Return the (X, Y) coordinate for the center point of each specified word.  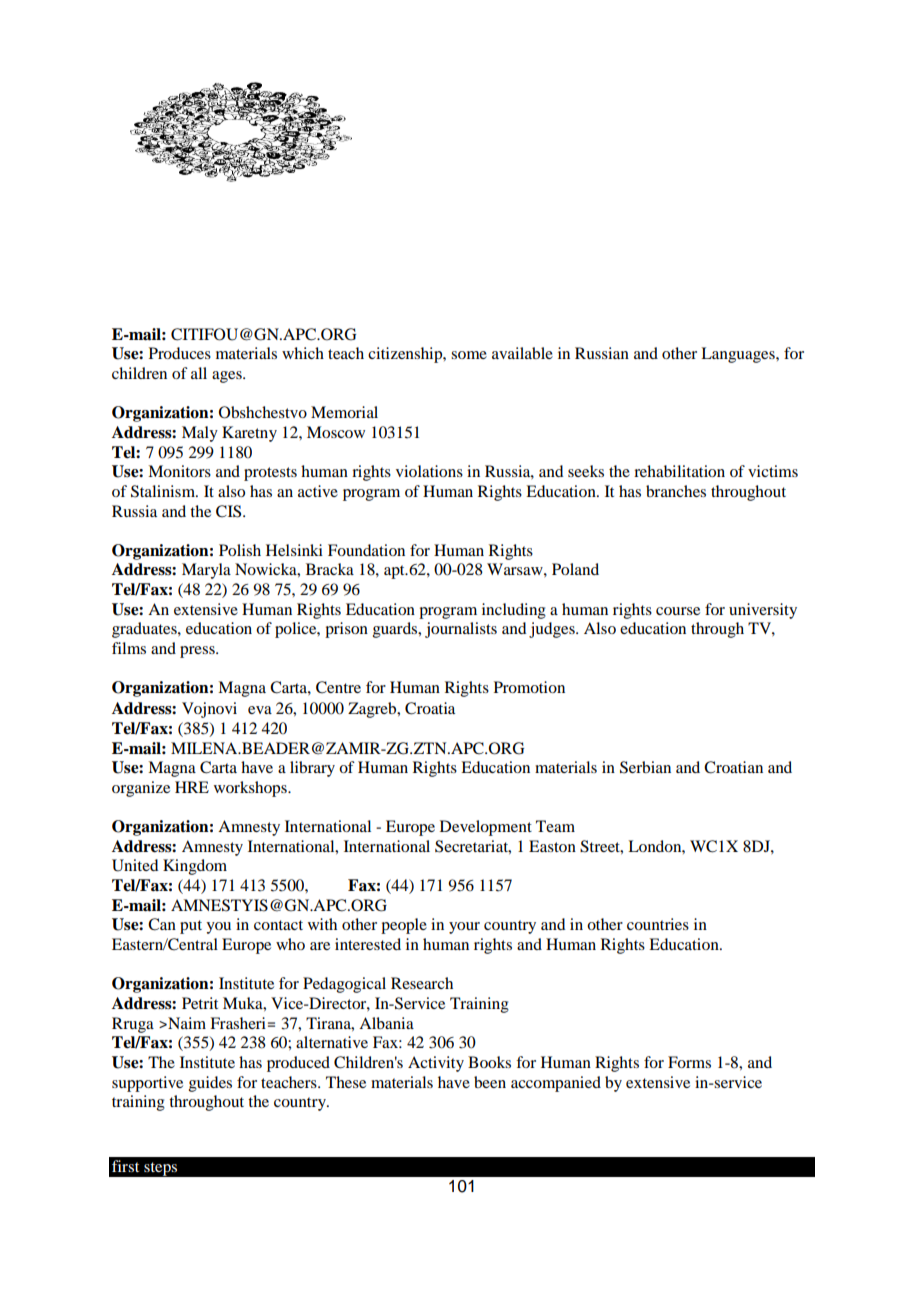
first (125, 1166)
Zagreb (373, 710)
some (469, 355)
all (199, 373)
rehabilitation (679, 471)
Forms (689, 1062)
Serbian (645, 767)
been (490, 1082)
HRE (192, 787)
